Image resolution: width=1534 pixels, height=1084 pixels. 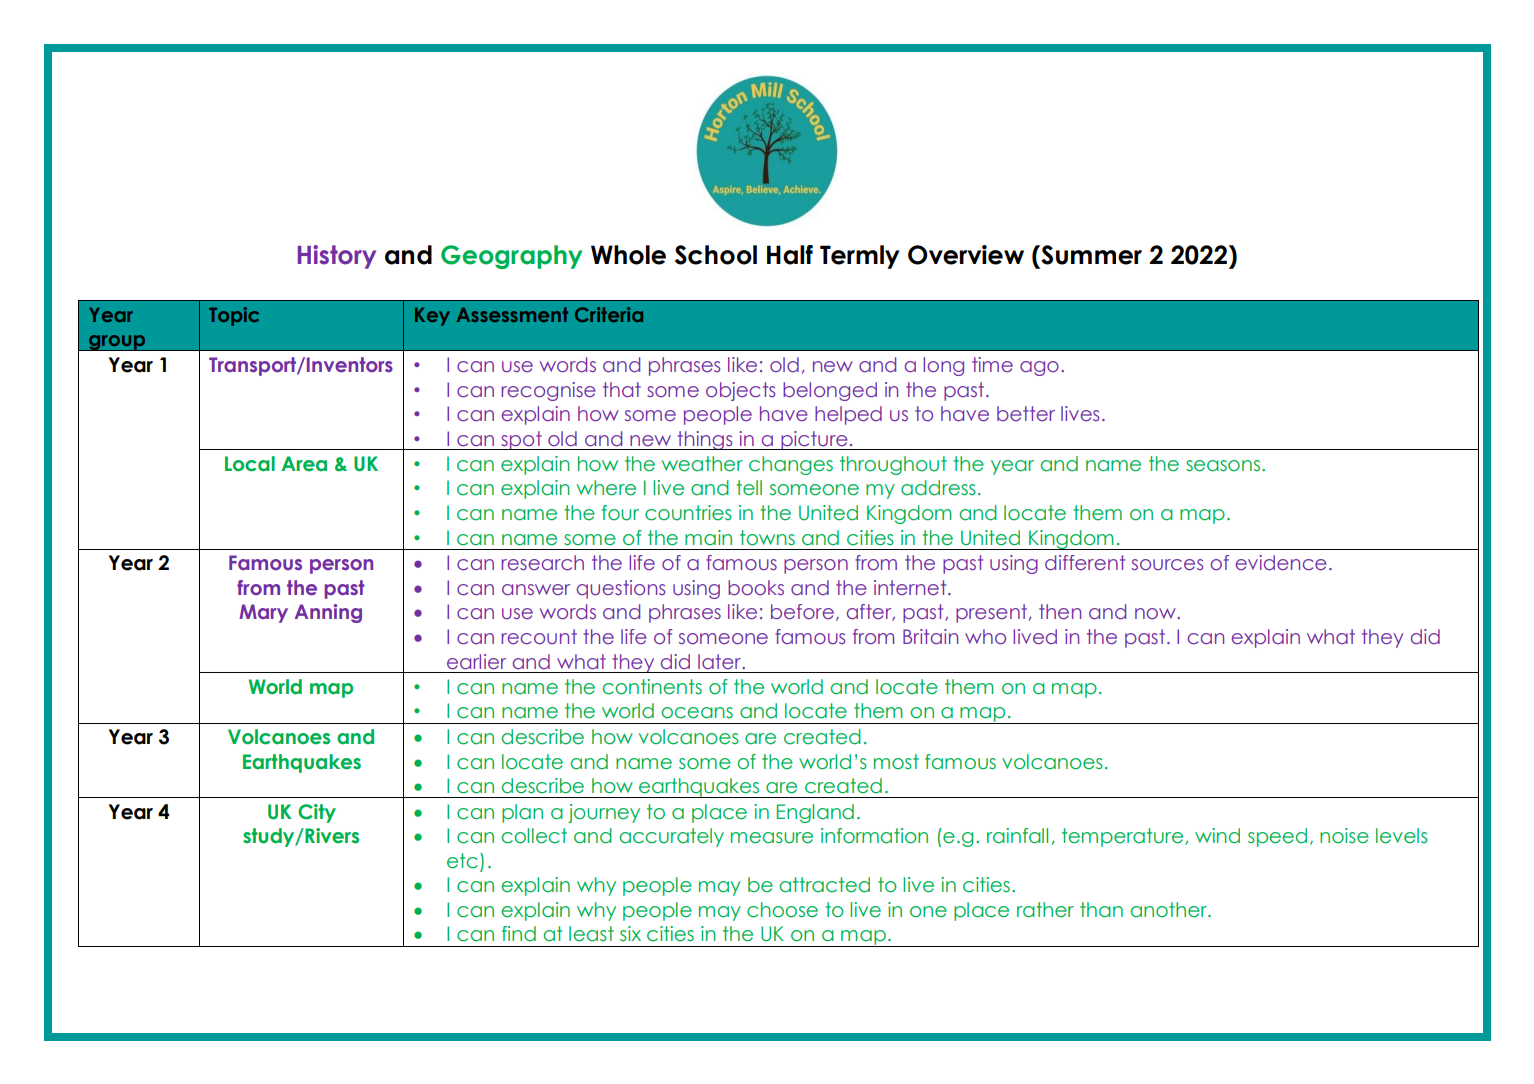 I want to click on tell, so click(x=749, y=488).
